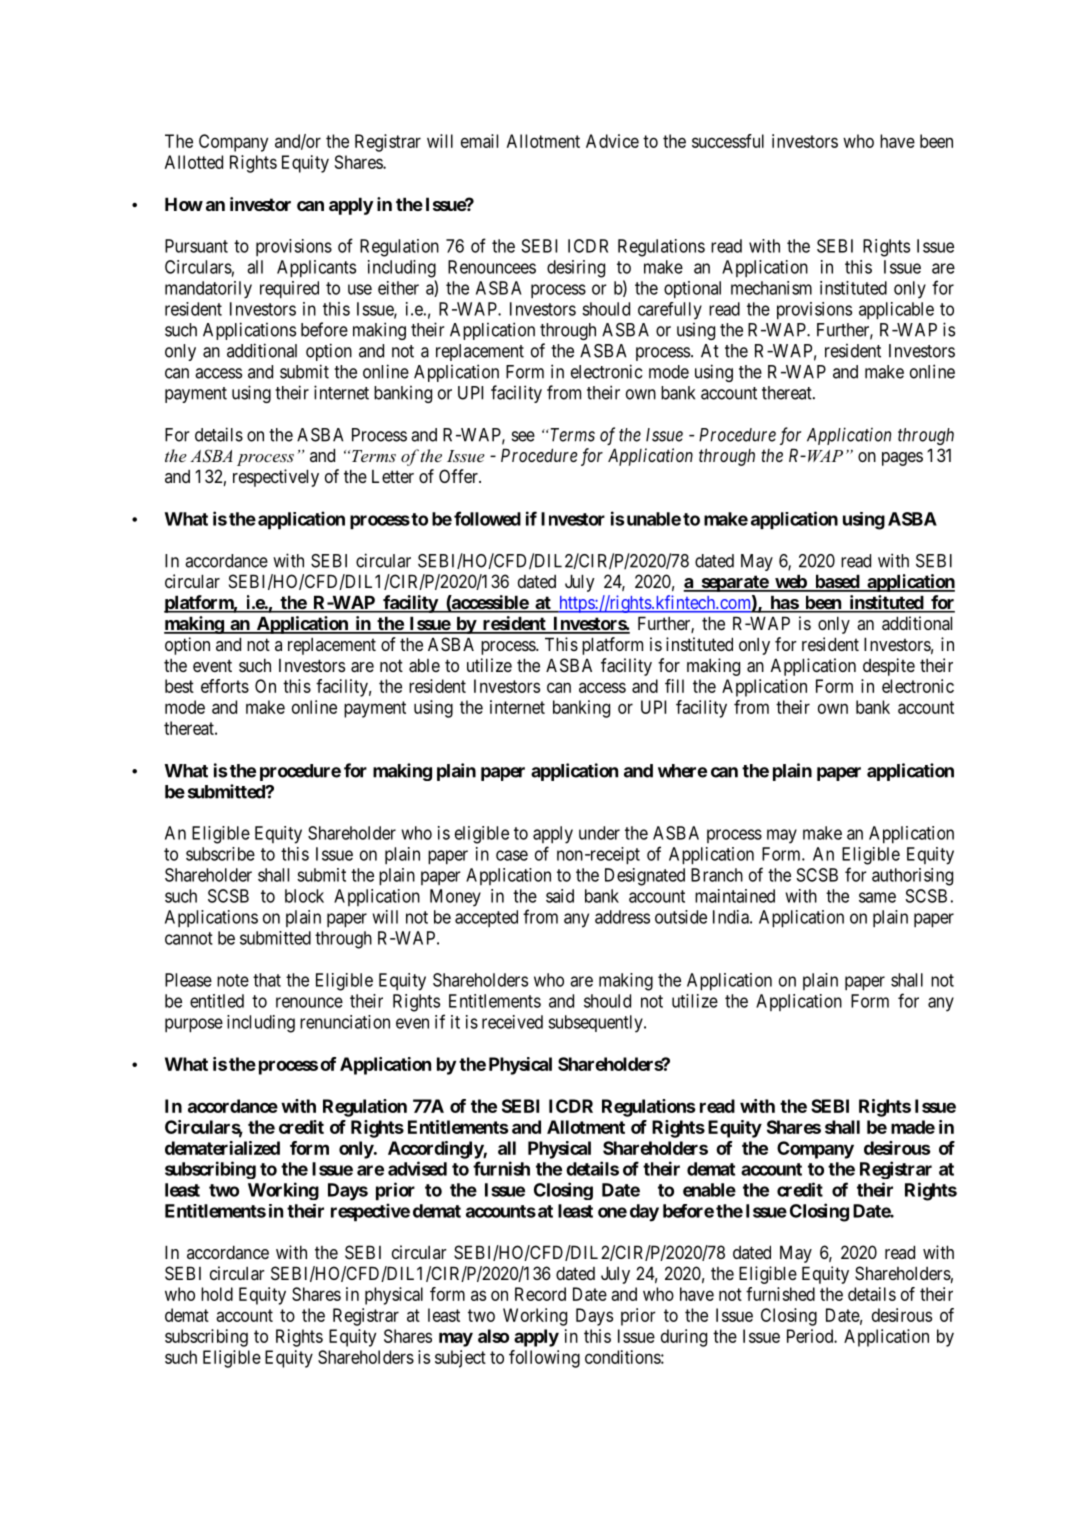  What do you see at coordinates (889, 667) in the document?
I see `despite` at bounding box center [889, 667].
